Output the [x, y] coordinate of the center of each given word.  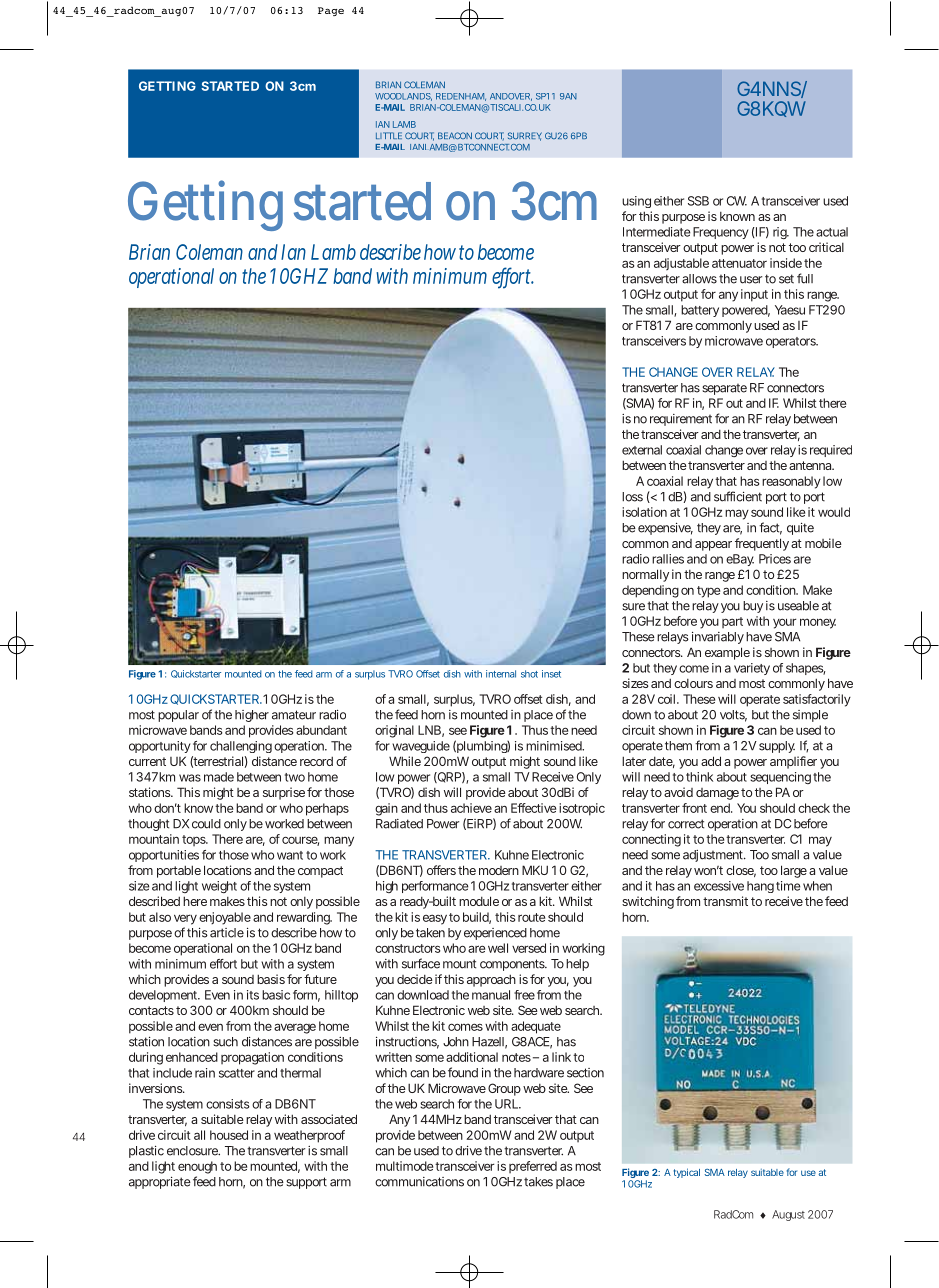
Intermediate [657, 232]
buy [753, 607]
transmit [725, 901]
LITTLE [389, 135]
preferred [533, 1167]
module [479, 901]
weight [219, 887]
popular [178, 716]
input [754, 295]
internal [501, 674]
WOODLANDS [403, 97]
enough [197, 1167]
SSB [698, 201]
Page [331, 11]
